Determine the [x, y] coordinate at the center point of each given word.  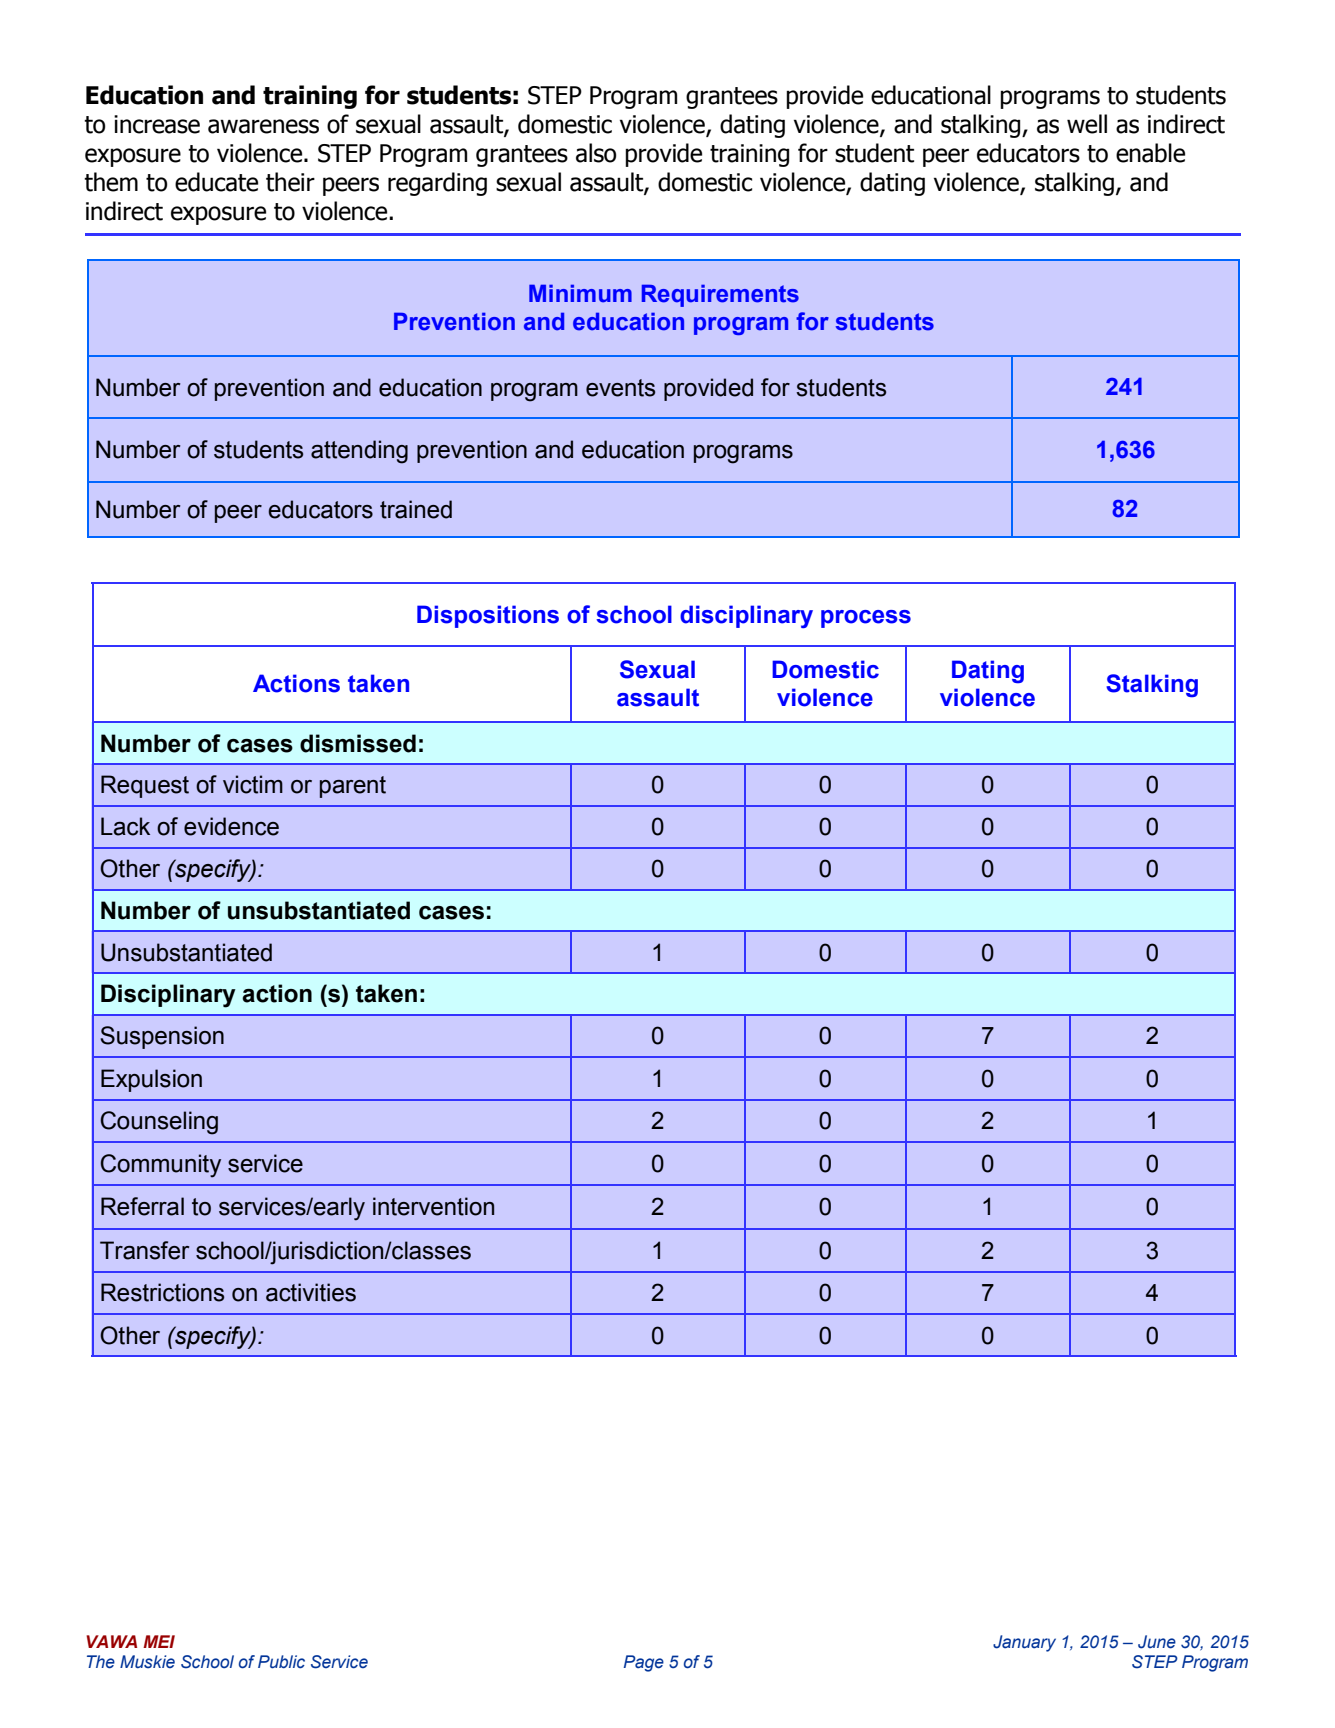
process [866, 619]
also [596, 153]
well [1087, 124]
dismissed [358, 743]
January [1024, 1643]
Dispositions [488, 616]
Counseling [159, 1123]
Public [281, 1662]
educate [216, 182]
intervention [433, 1206]
